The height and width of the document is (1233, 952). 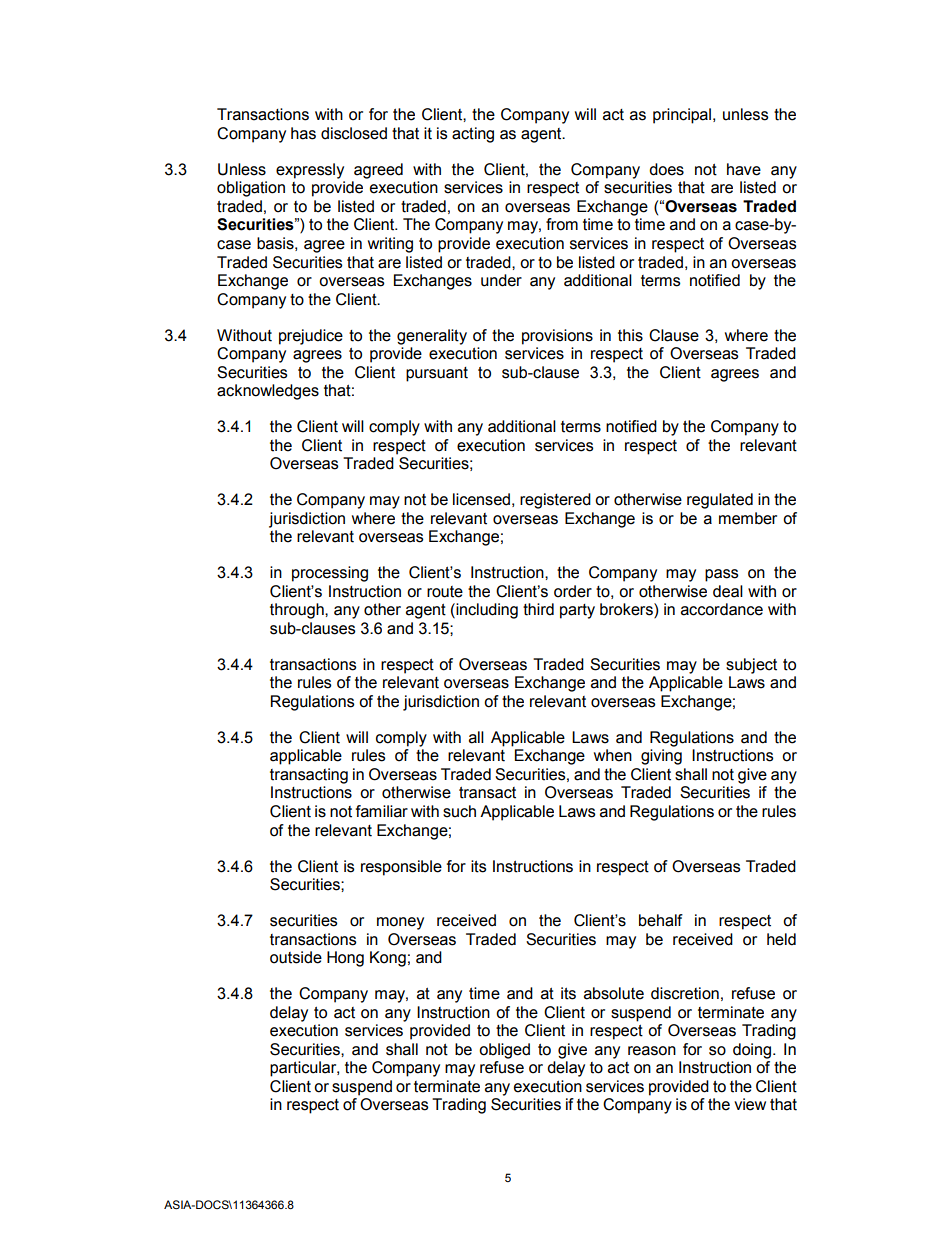 What do you see at coordinates (538, 609) in the document?
I see `third` at bounding box center [538, 609].
